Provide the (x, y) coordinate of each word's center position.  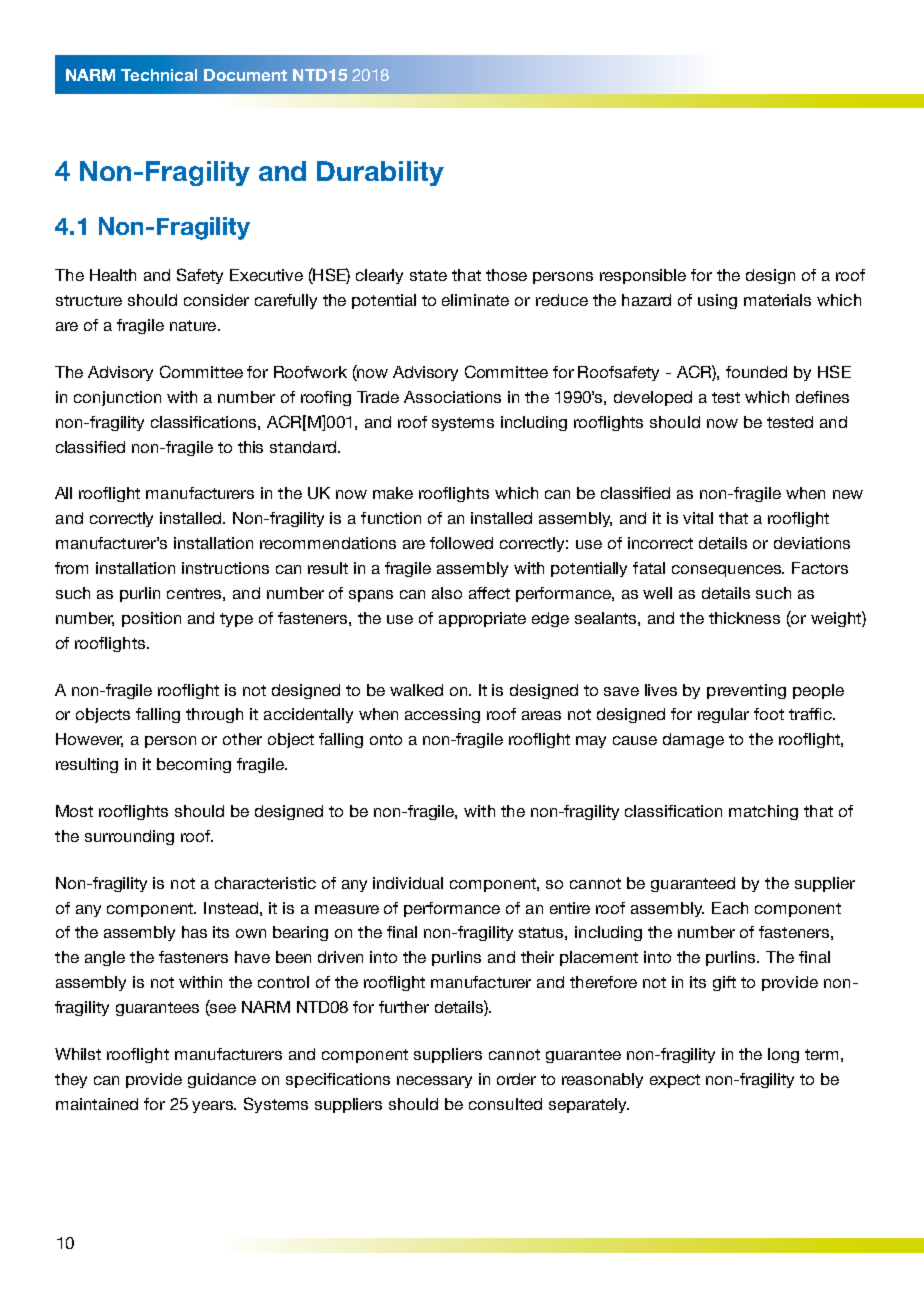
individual (408, 883)
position (151, 619)
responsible (643, 276)
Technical (159, 75)
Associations (452, 397)
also (447, 593)
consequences (728, 571)
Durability (380, 173)
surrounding (129, 837)
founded (756, 372)
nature (194, 325)
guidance (222, 1080)
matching (763, 812)
